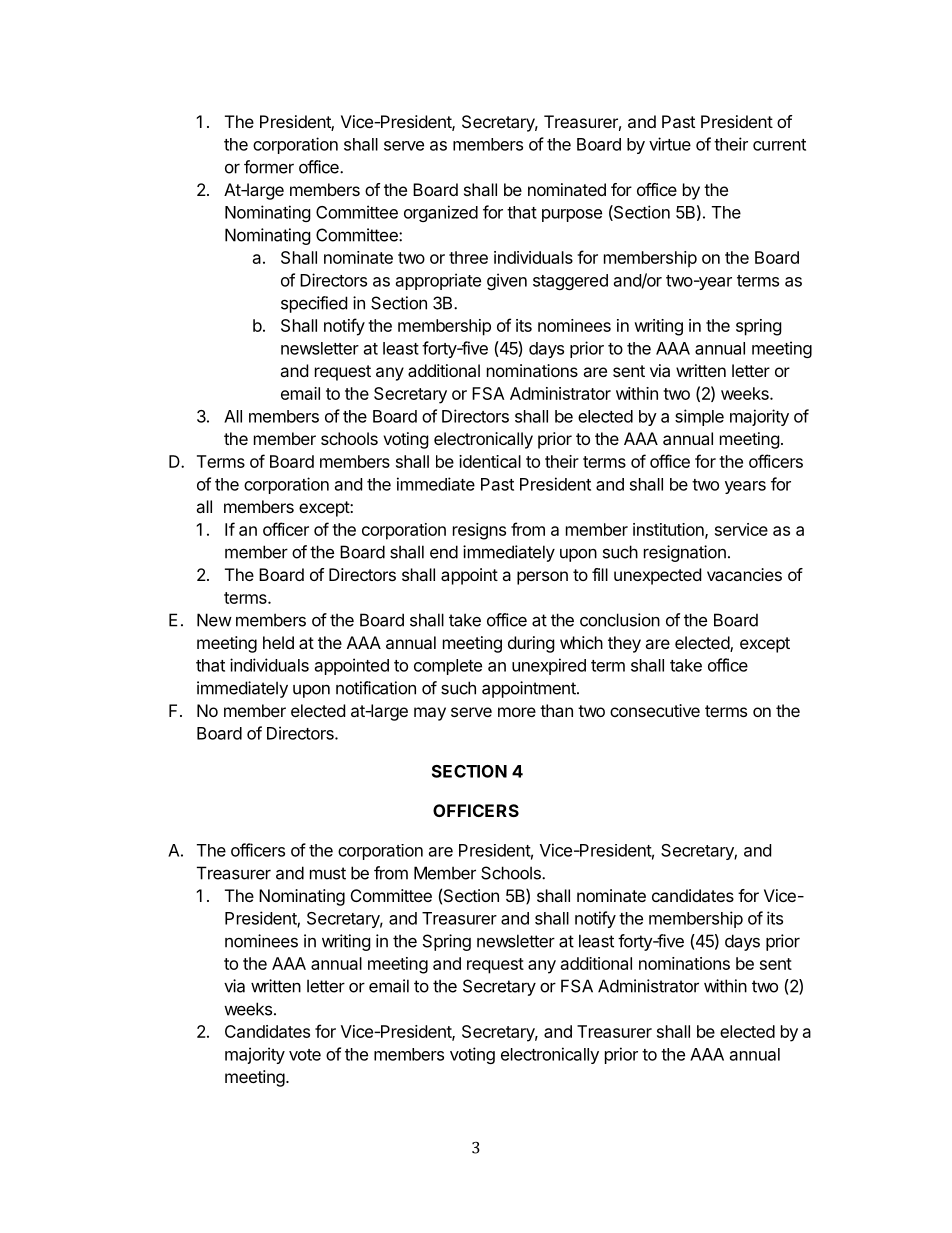 This document has width=952, height=1233. Describe the element at coordinates (744, 574) in the document. I see `vacancies` at that location.
